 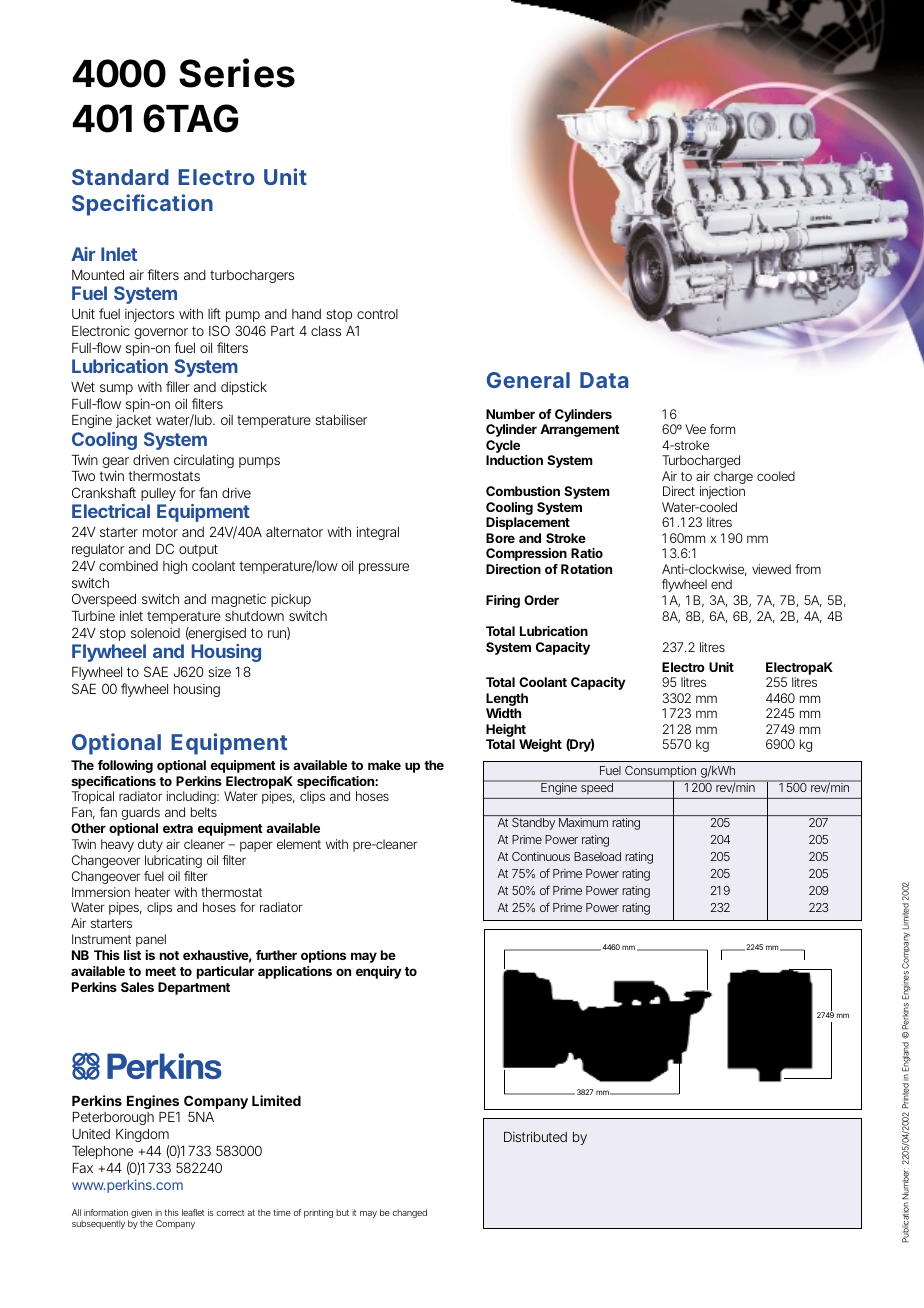 What do you see at coordinates (377, 314) in the page?
I see `control` at bounding box center [377, 314].
